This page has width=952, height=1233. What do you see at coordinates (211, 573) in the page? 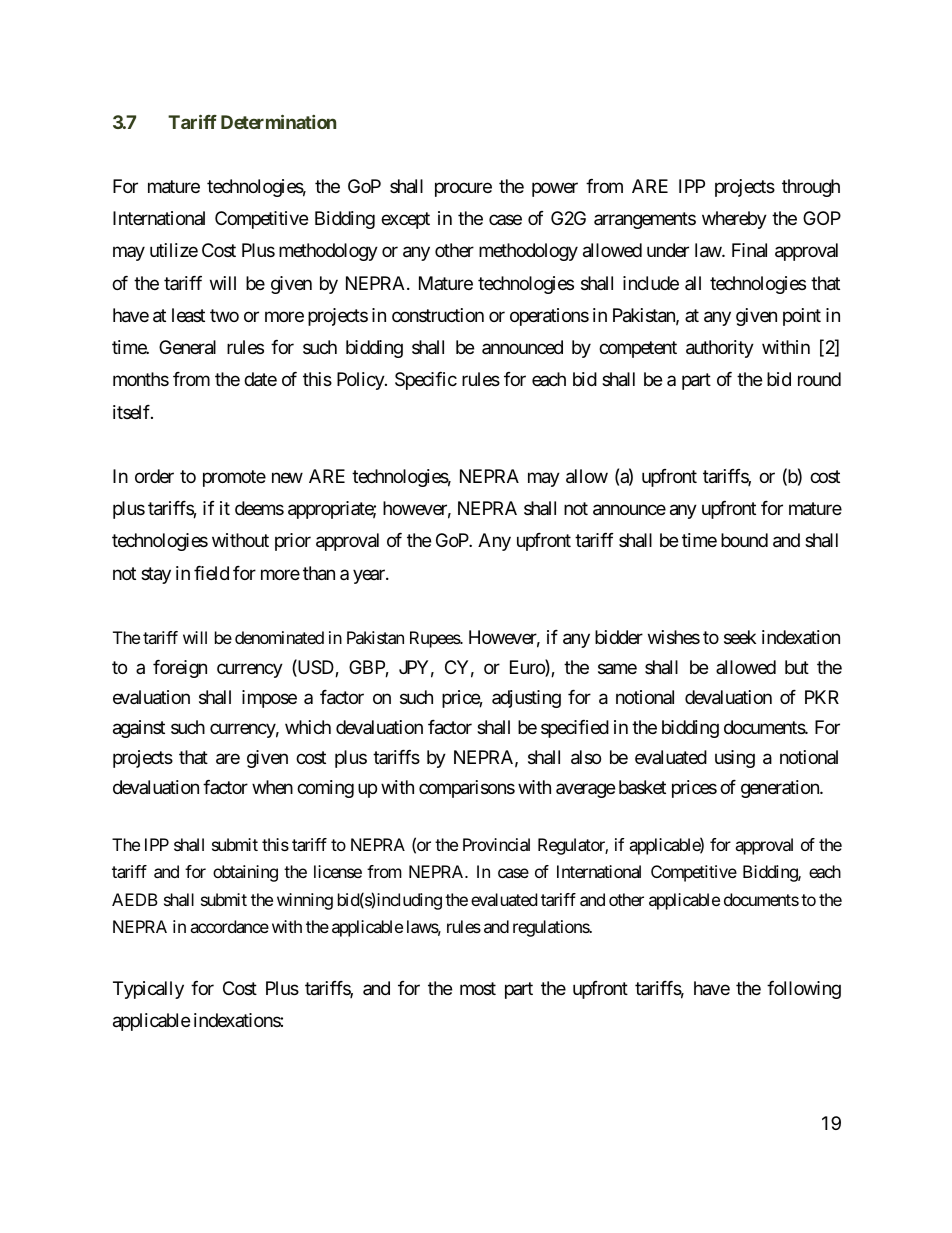
I see `field` at bounding box center [211, 573].
